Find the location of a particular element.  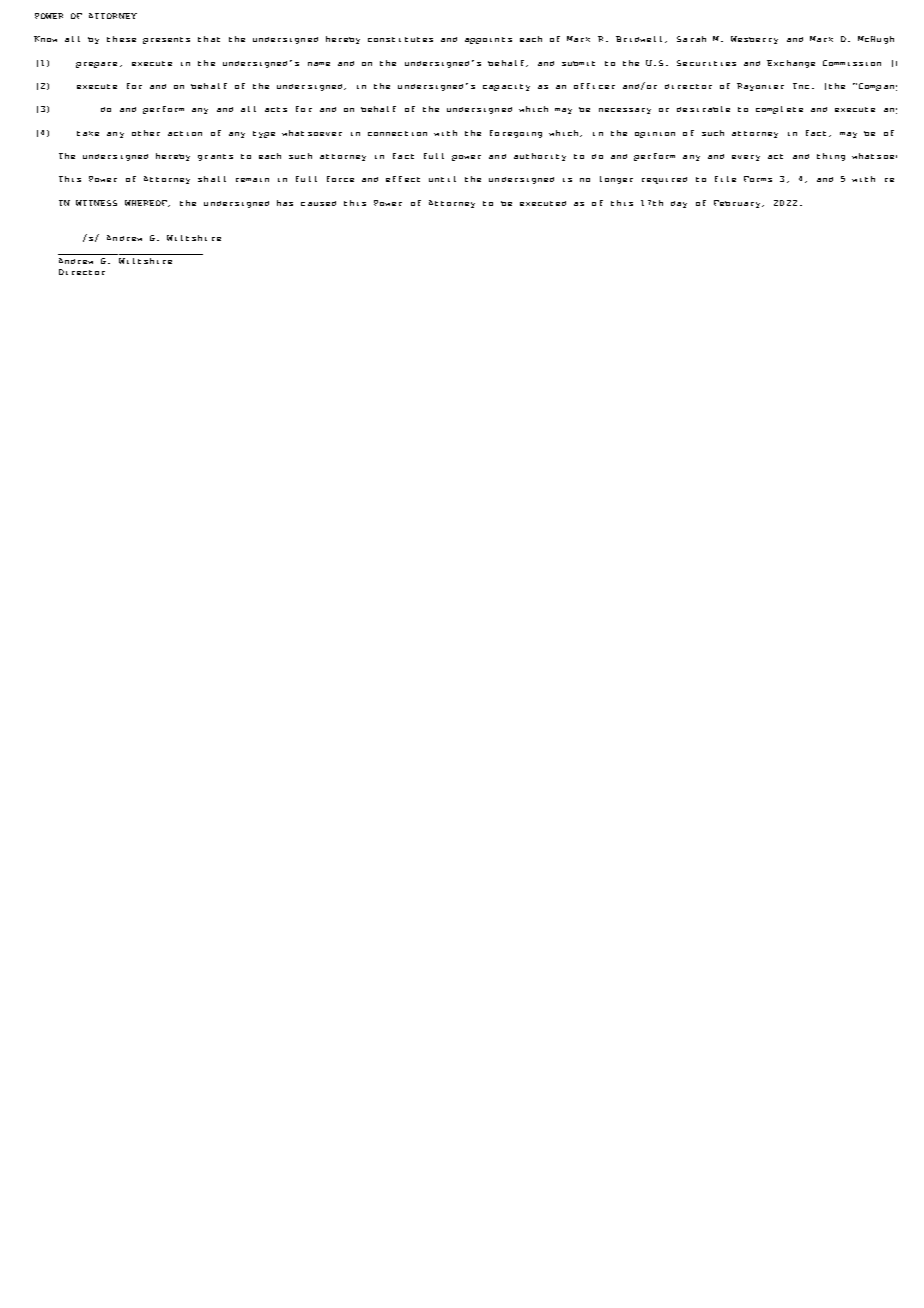

connection is located at coordinates (397, 133).
